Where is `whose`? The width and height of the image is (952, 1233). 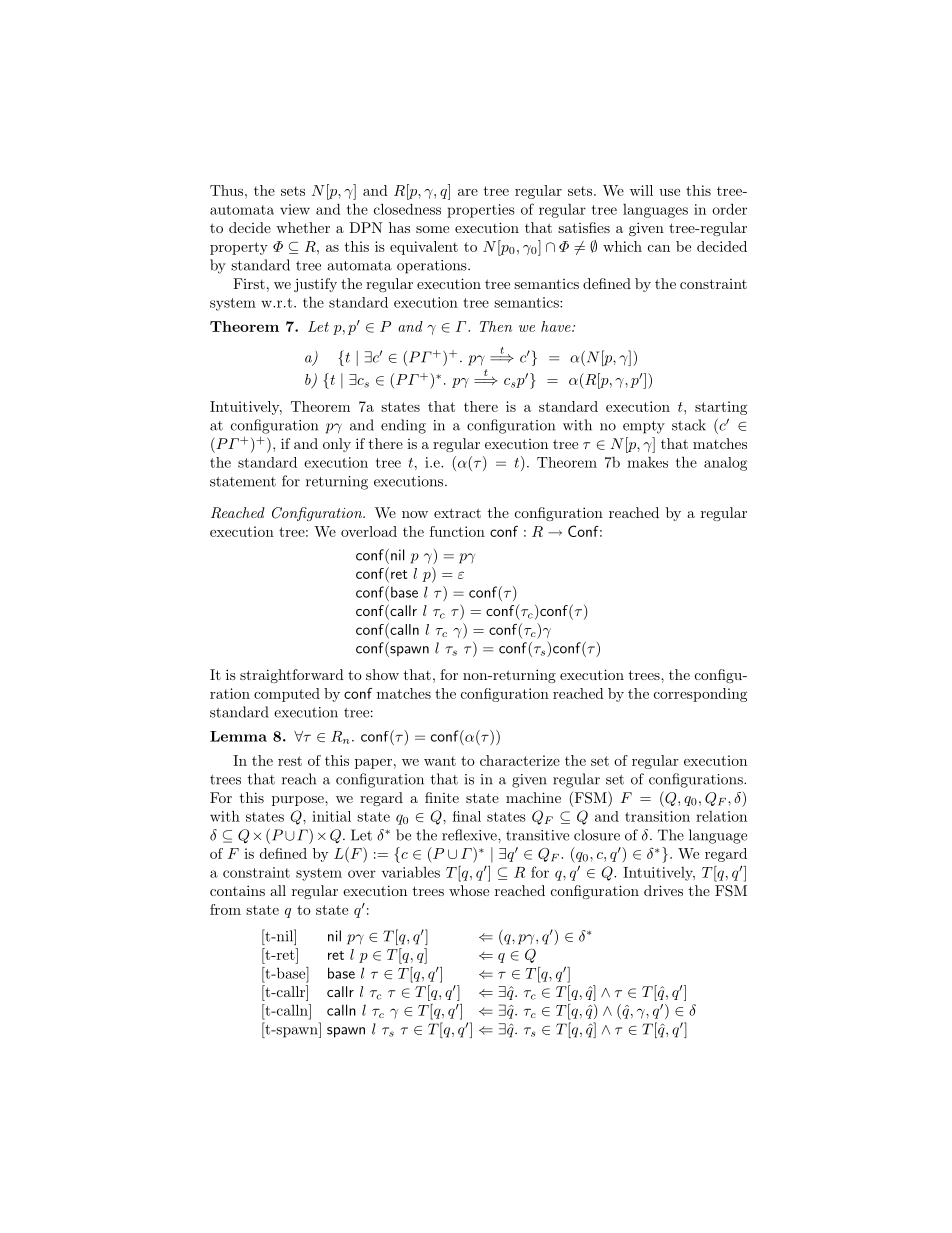 whose is located at coordinates (469, 890).
